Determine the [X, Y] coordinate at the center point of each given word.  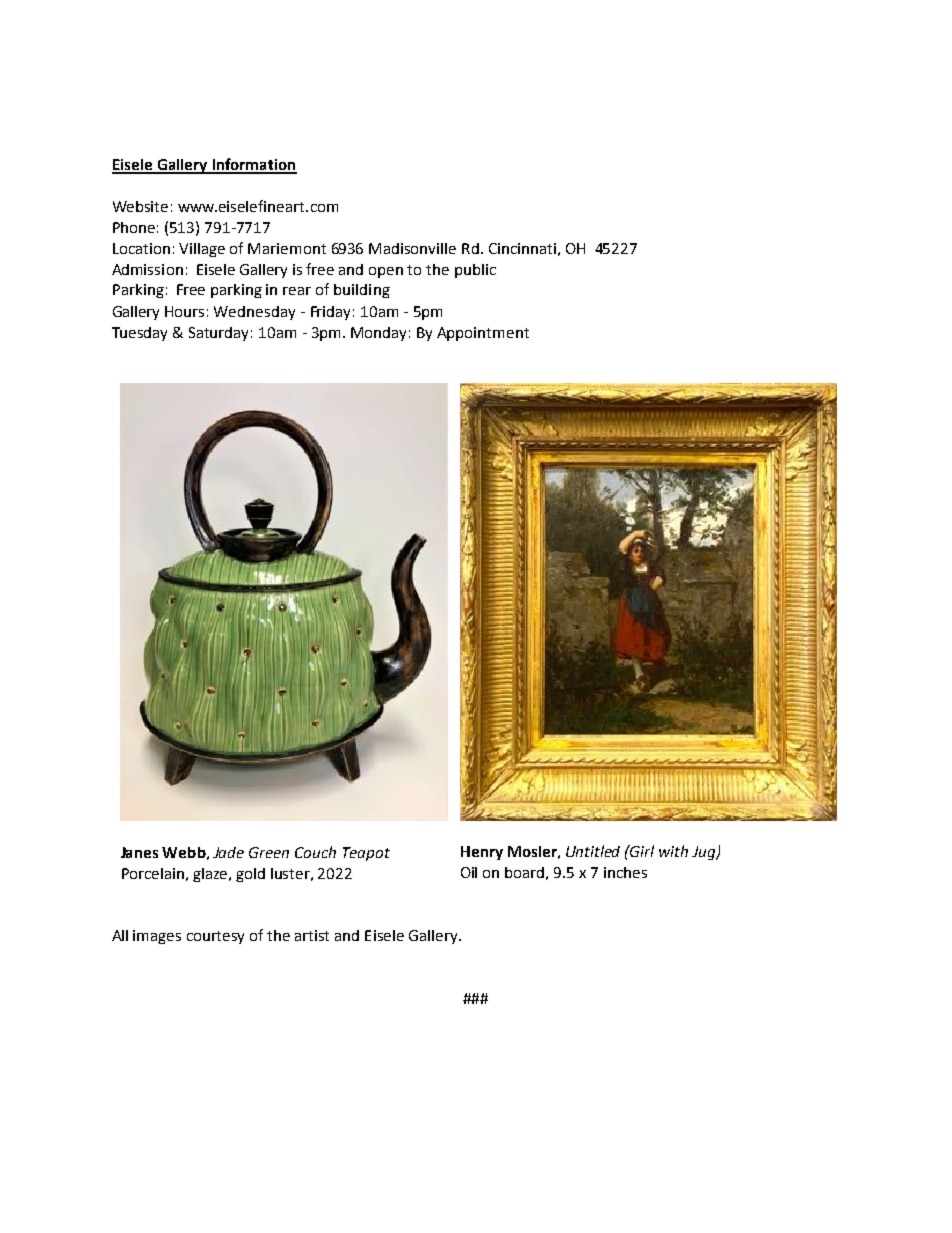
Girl [641, 851]
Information [253, 165]
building [362, 291]
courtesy [215, 937]
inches [625, 872]
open [386, 272]
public [475, 271]
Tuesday [139, 334]
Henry [482, 853]
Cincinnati [522, 248]
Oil [469, 872]
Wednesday [254, 313]
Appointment [483, 334]
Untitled [593, 851]
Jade [228, 852]
